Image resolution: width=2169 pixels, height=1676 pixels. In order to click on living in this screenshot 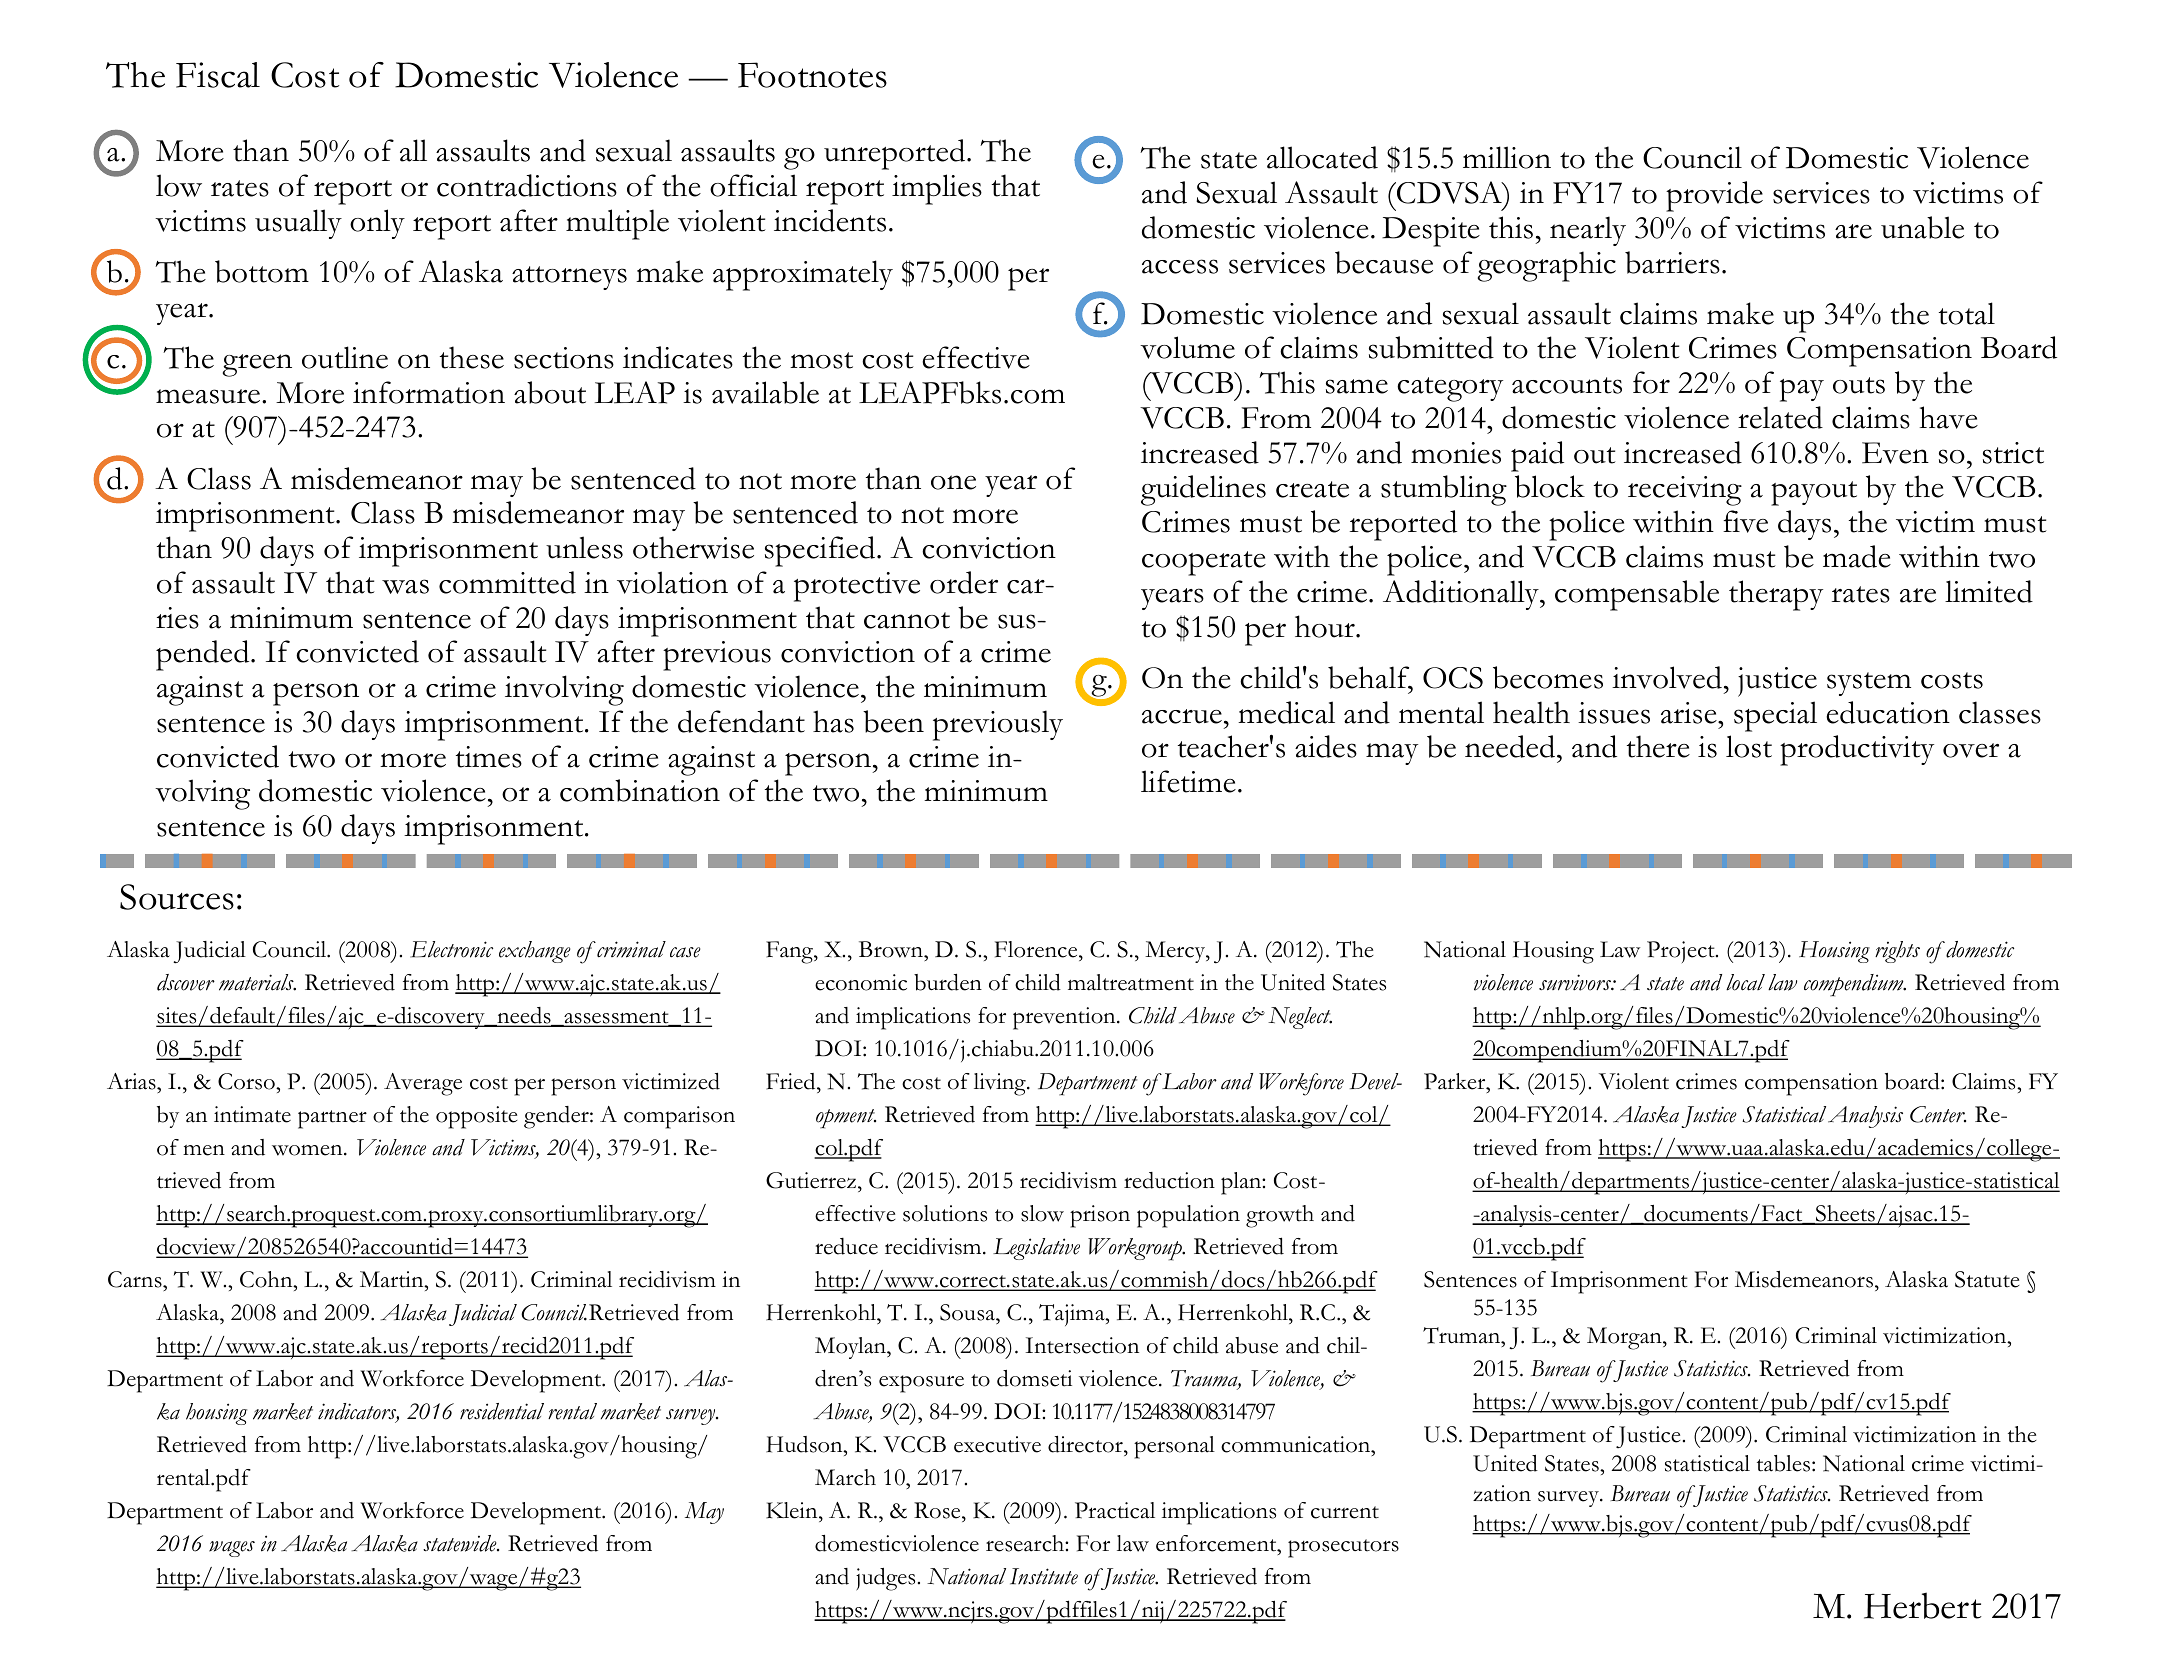, I will do `click(1001, 1084)`.
